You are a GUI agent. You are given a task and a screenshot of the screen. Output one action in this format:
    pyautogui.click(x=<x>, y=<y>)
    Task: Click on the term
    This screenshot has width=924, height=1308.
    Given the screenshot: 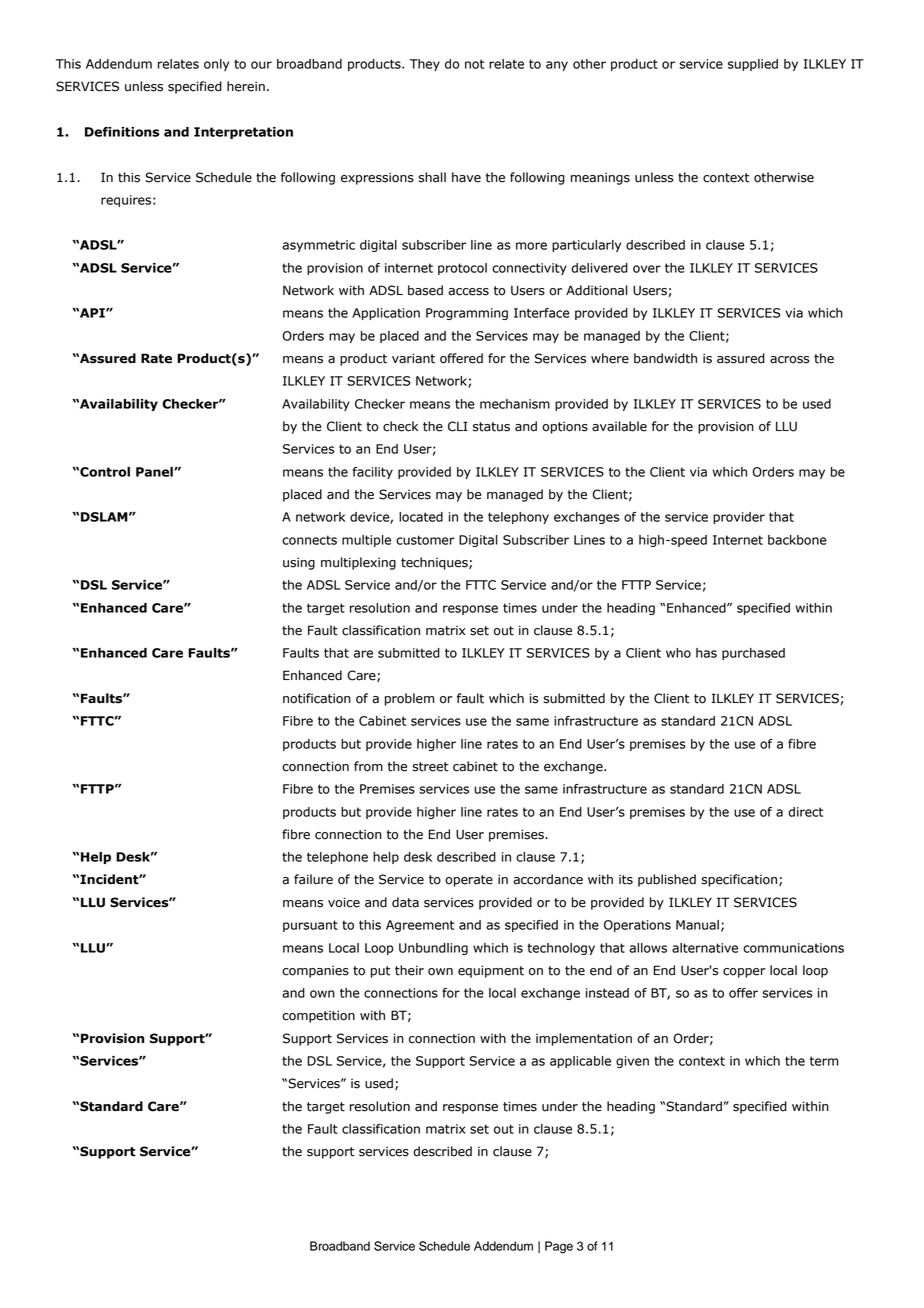 What is the action you would take?
    pyautogui.click(x=824, y=1061)
